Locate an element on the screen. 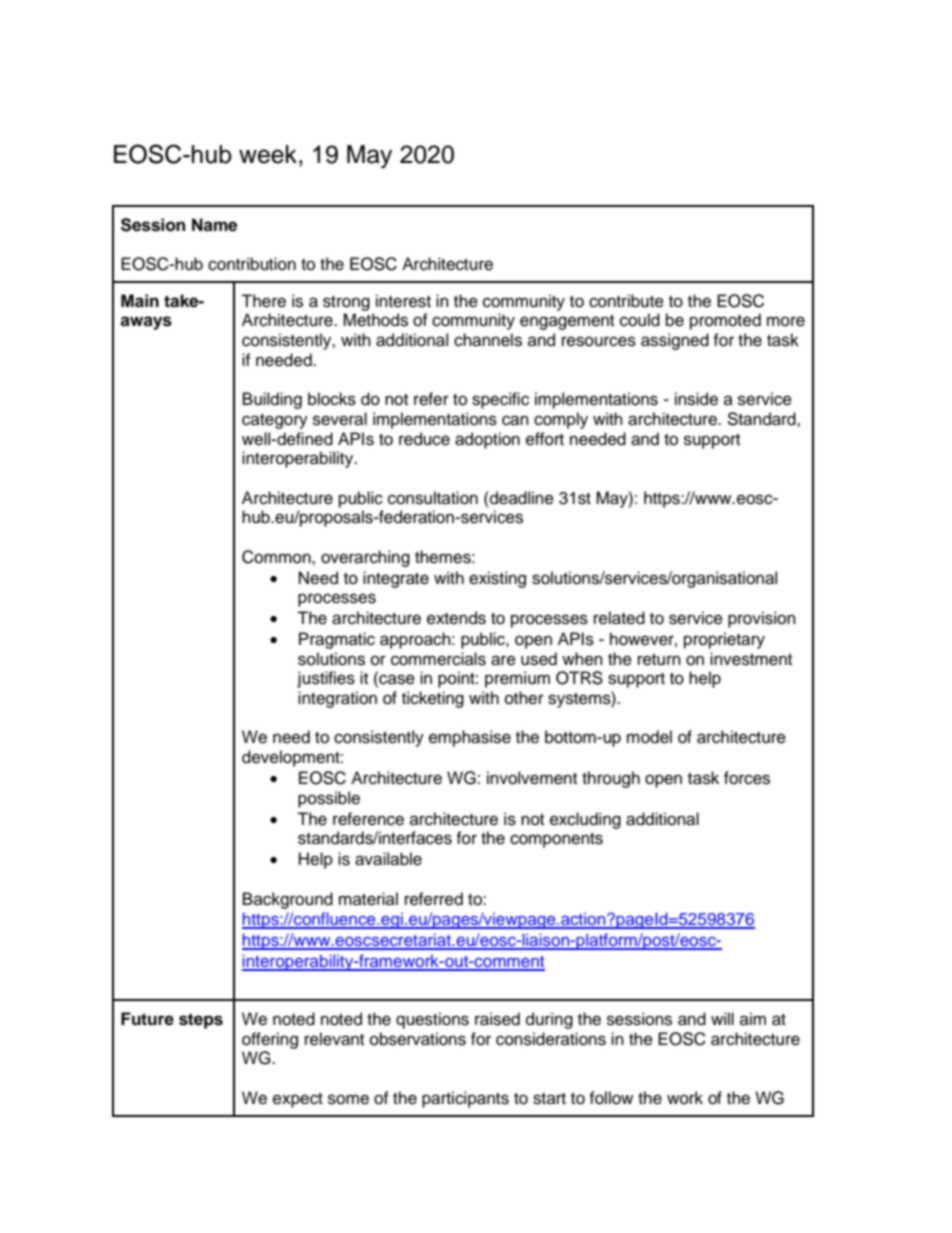  participants is located at coordinates (465, 1099).
